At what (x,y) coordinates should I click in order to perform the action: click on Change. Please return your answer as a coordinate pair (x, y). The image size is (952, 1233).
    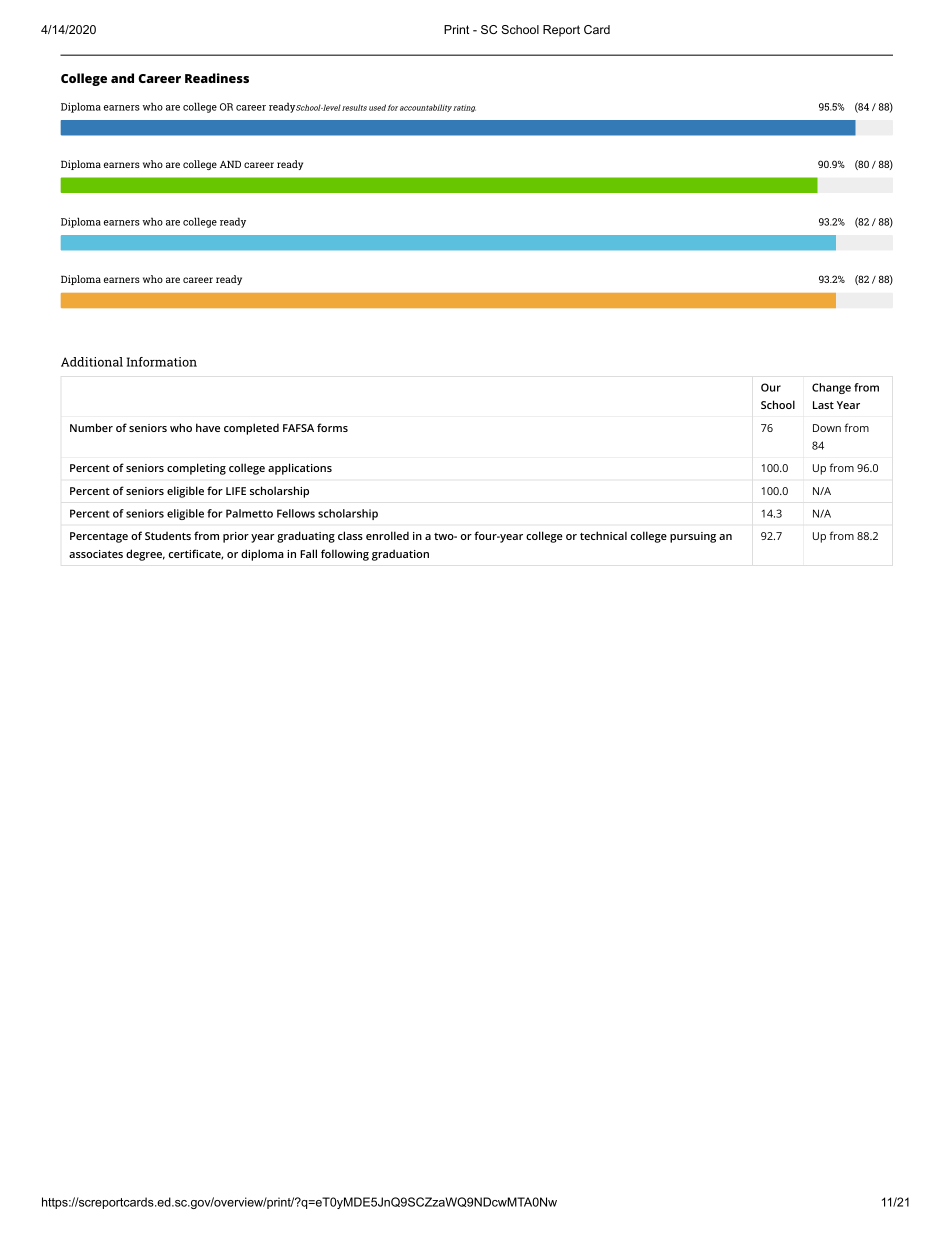
    Looking at the image, I should click on (831, 388).
